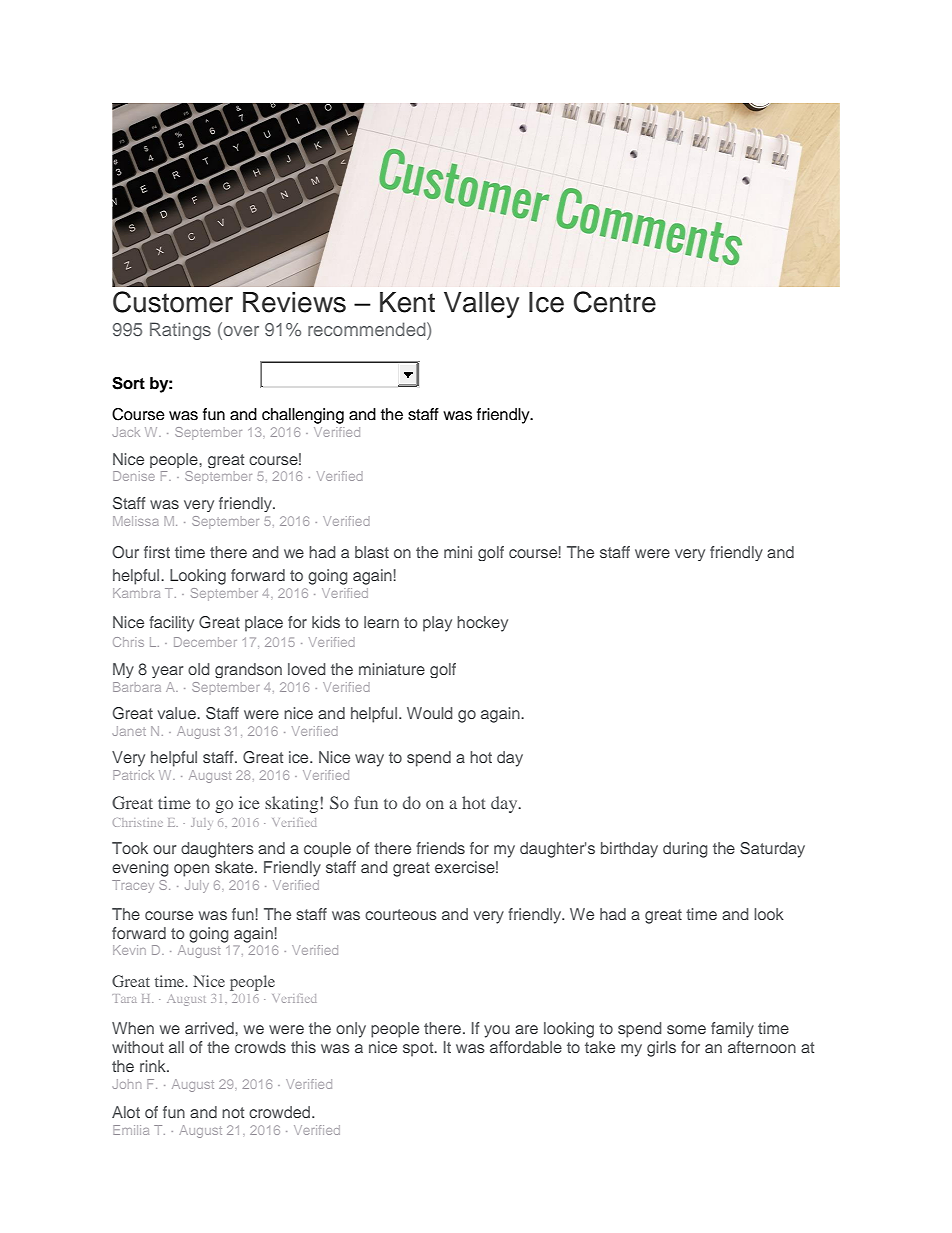  I want to click on some, so click(686, 1029).
